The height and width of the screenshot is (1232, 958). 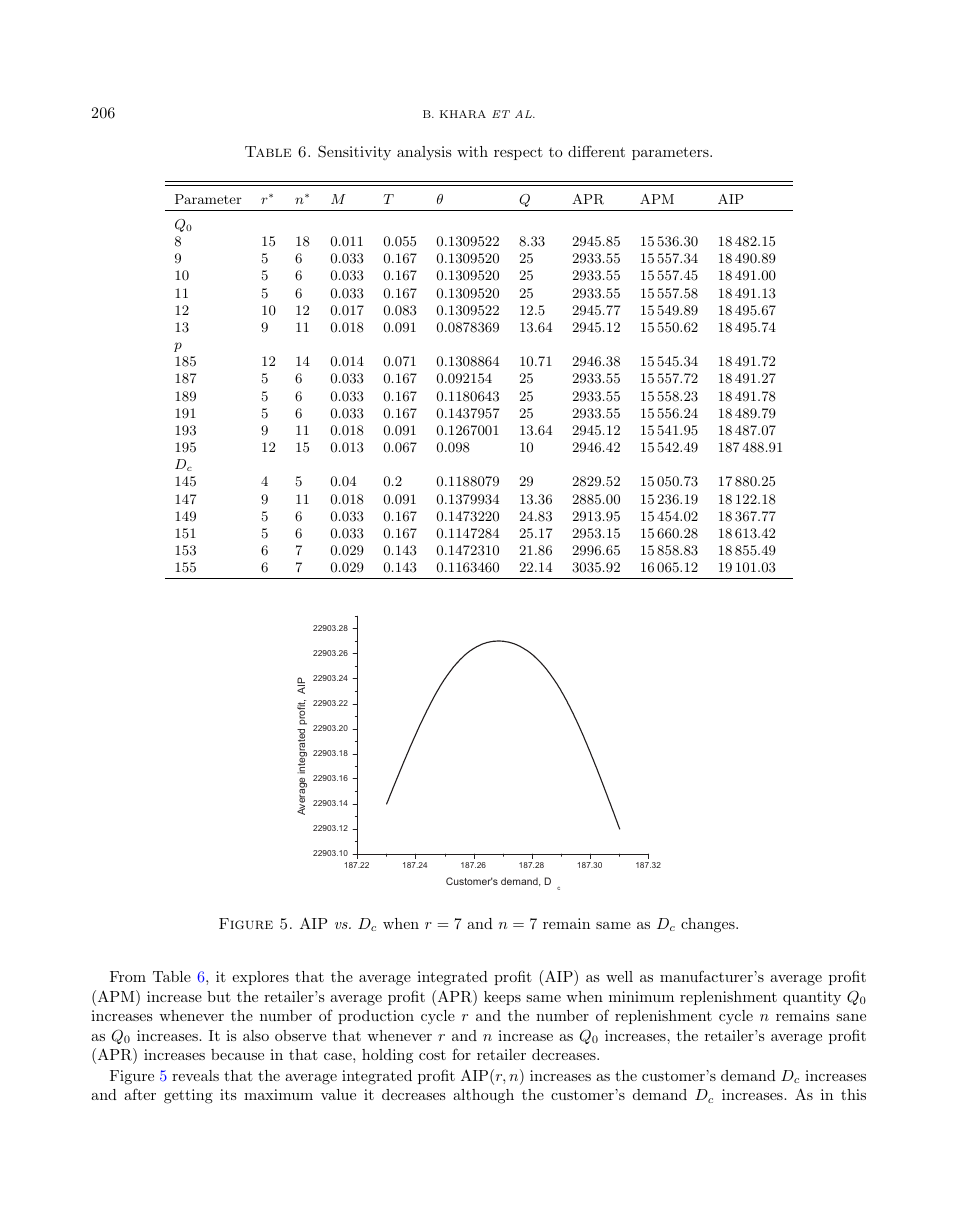 What do you see at coordinates (853, 1094) in the screenshot?
I see `this` at bounding box center [853, 1094].
